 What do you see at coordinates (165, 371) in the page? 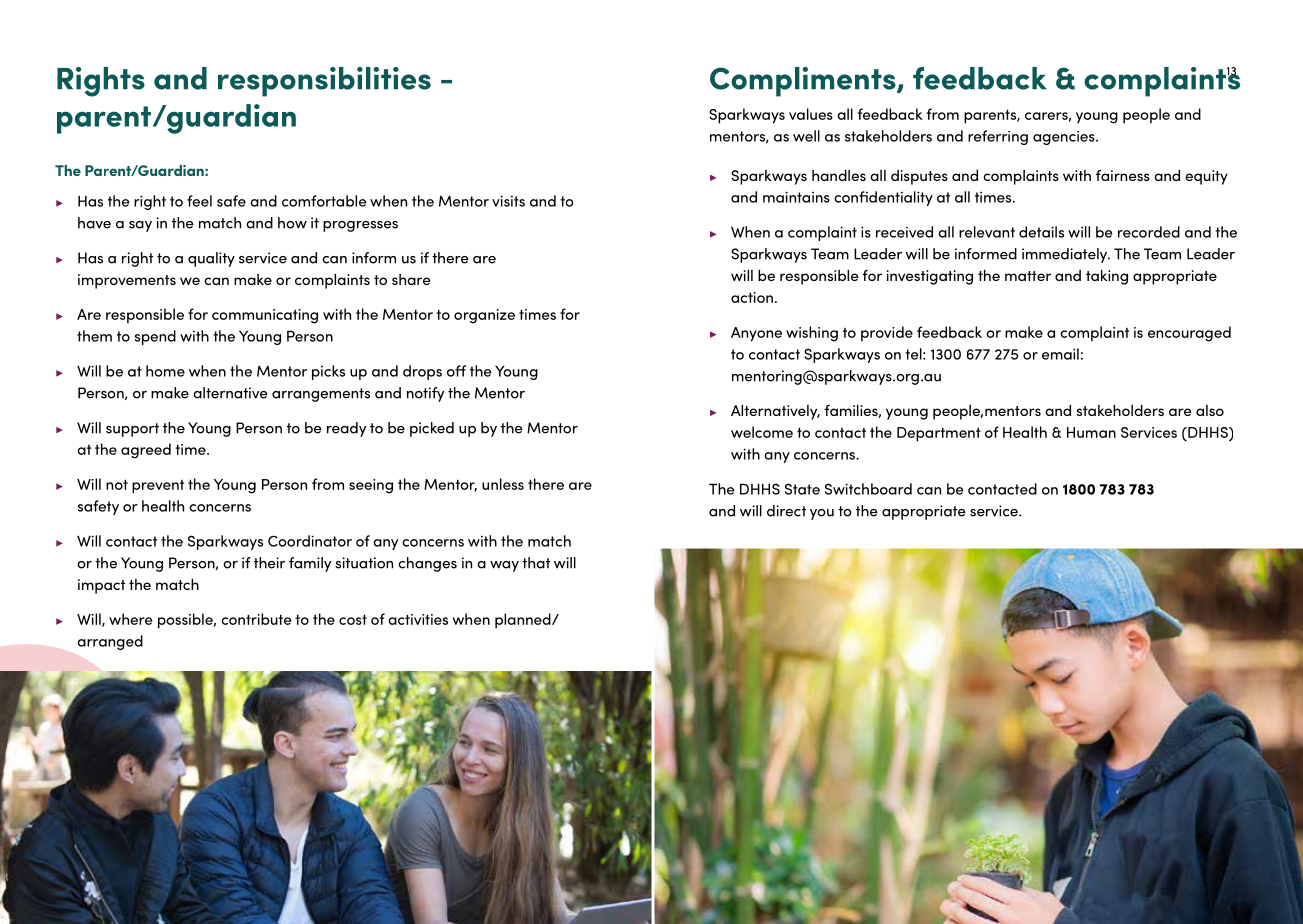
I see `home` at bounding box center [165, 371].
